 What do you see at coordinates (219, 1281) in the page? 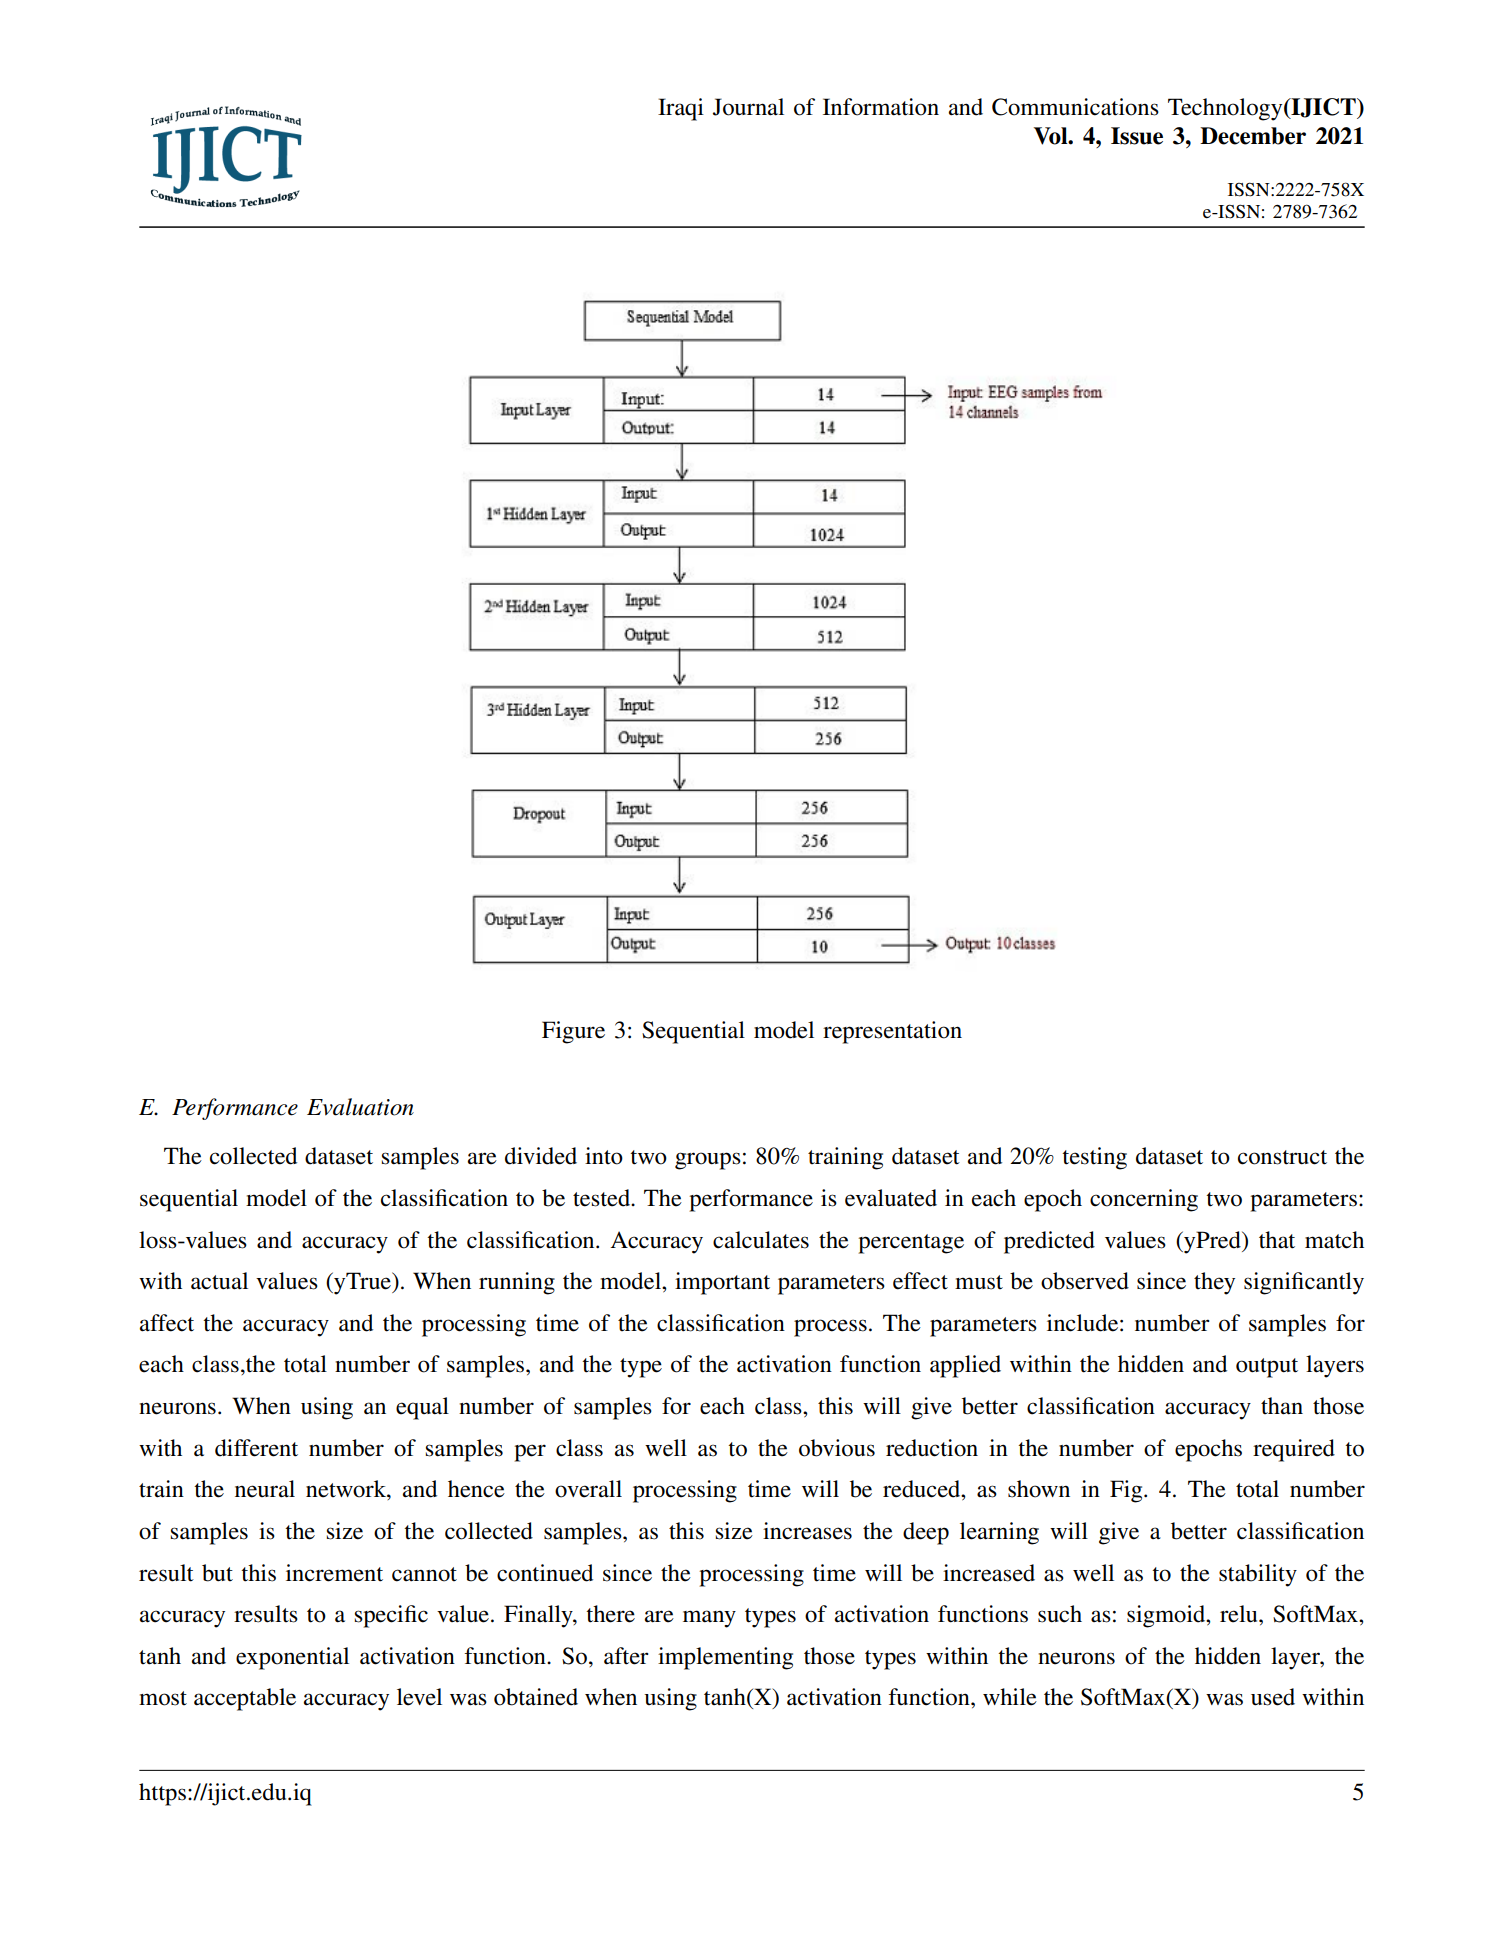
I see `actual` at bounding box center [219, 1281].
